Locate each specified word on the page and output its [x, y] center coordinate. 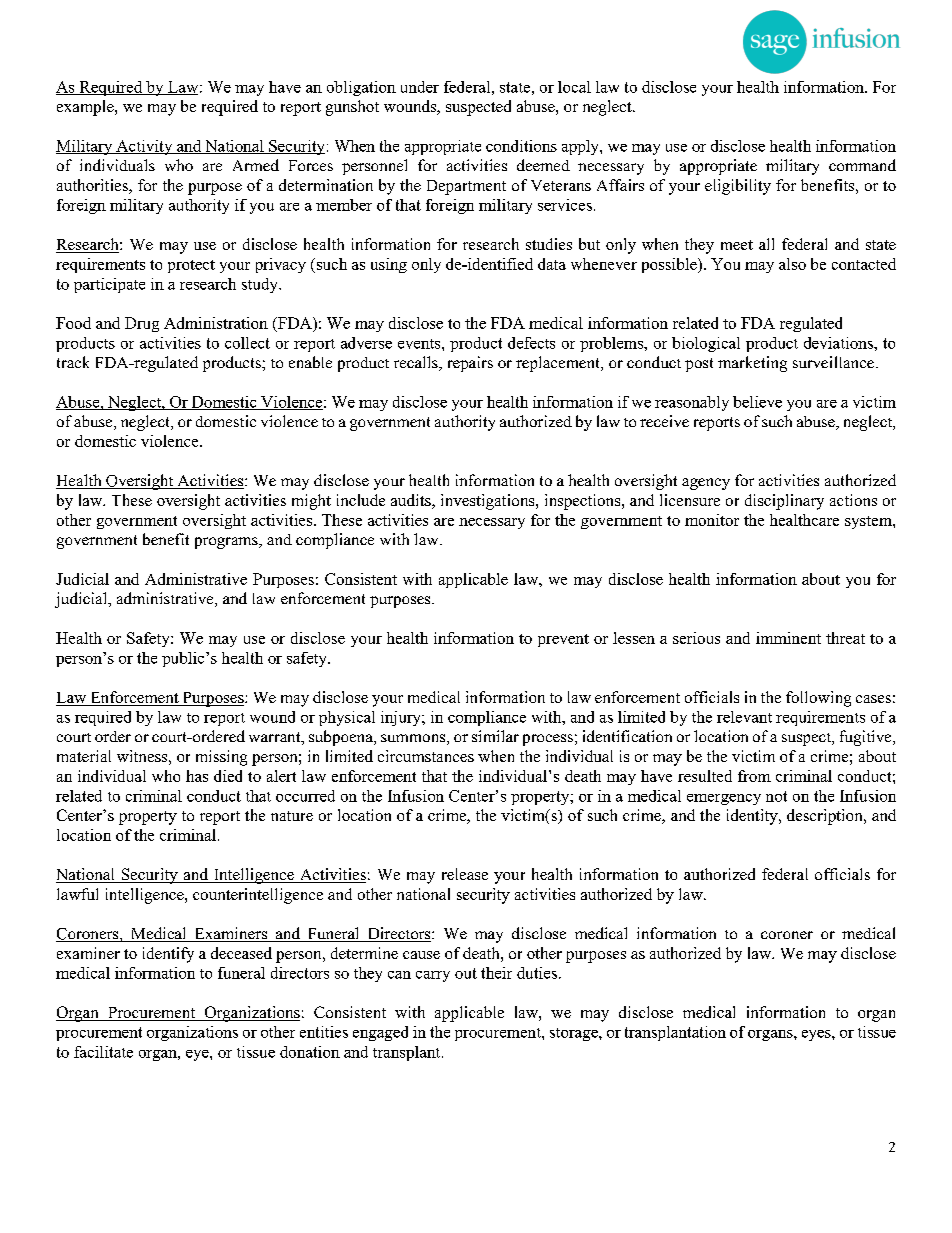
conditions [521, 146]
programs [227, 543]
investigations [489, 502]
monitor [712, 520]
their [496, 973]
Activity [144, 147]
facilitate [103, 1052]
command [862, 165]
